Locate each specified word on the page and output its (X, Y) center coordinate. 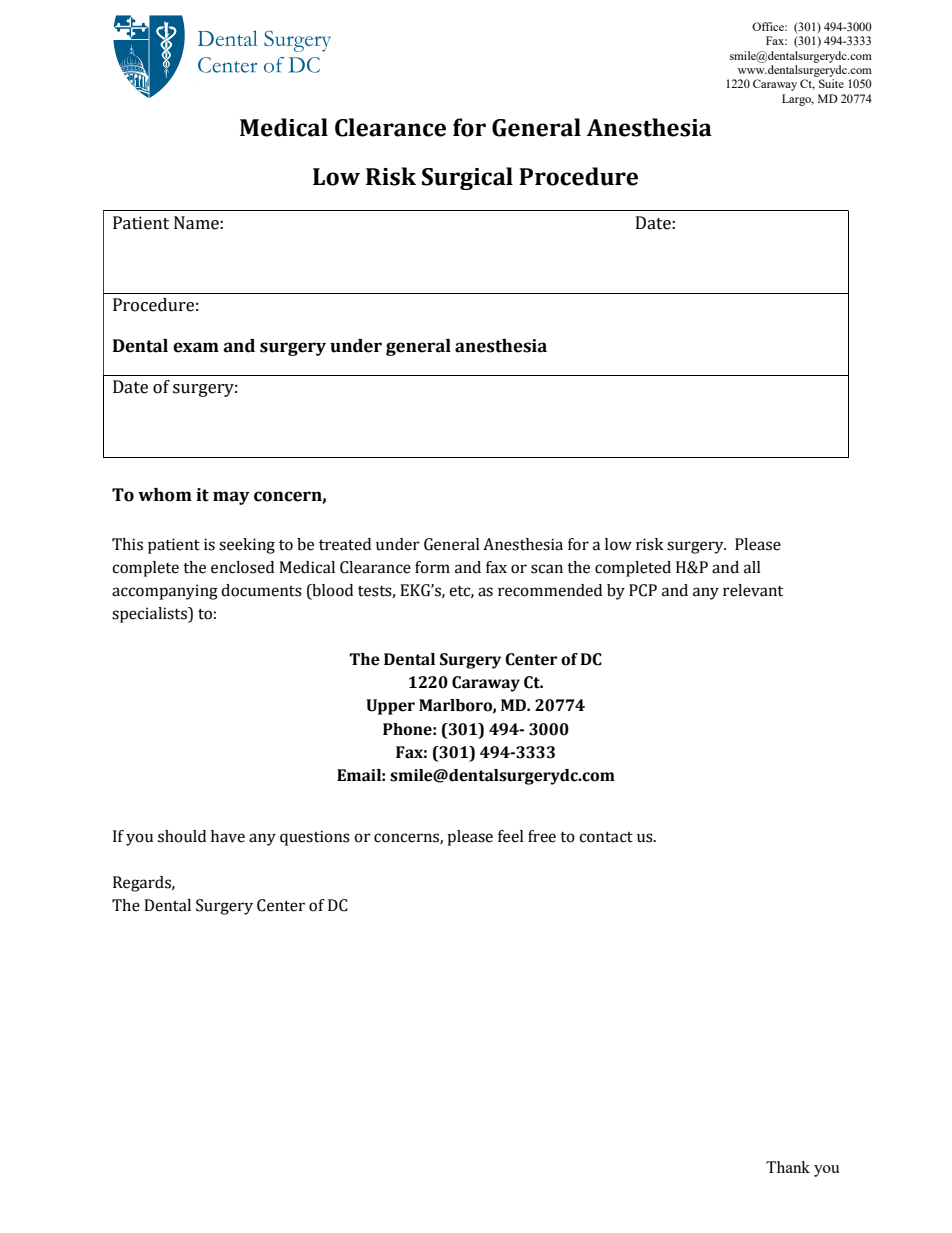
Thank (788, 1167)
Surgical (467, 178)
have (228, 836)
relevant (753, 590)
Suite (831, 83)
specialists (150, 615)
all (752, 567)
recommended (550, 590)
